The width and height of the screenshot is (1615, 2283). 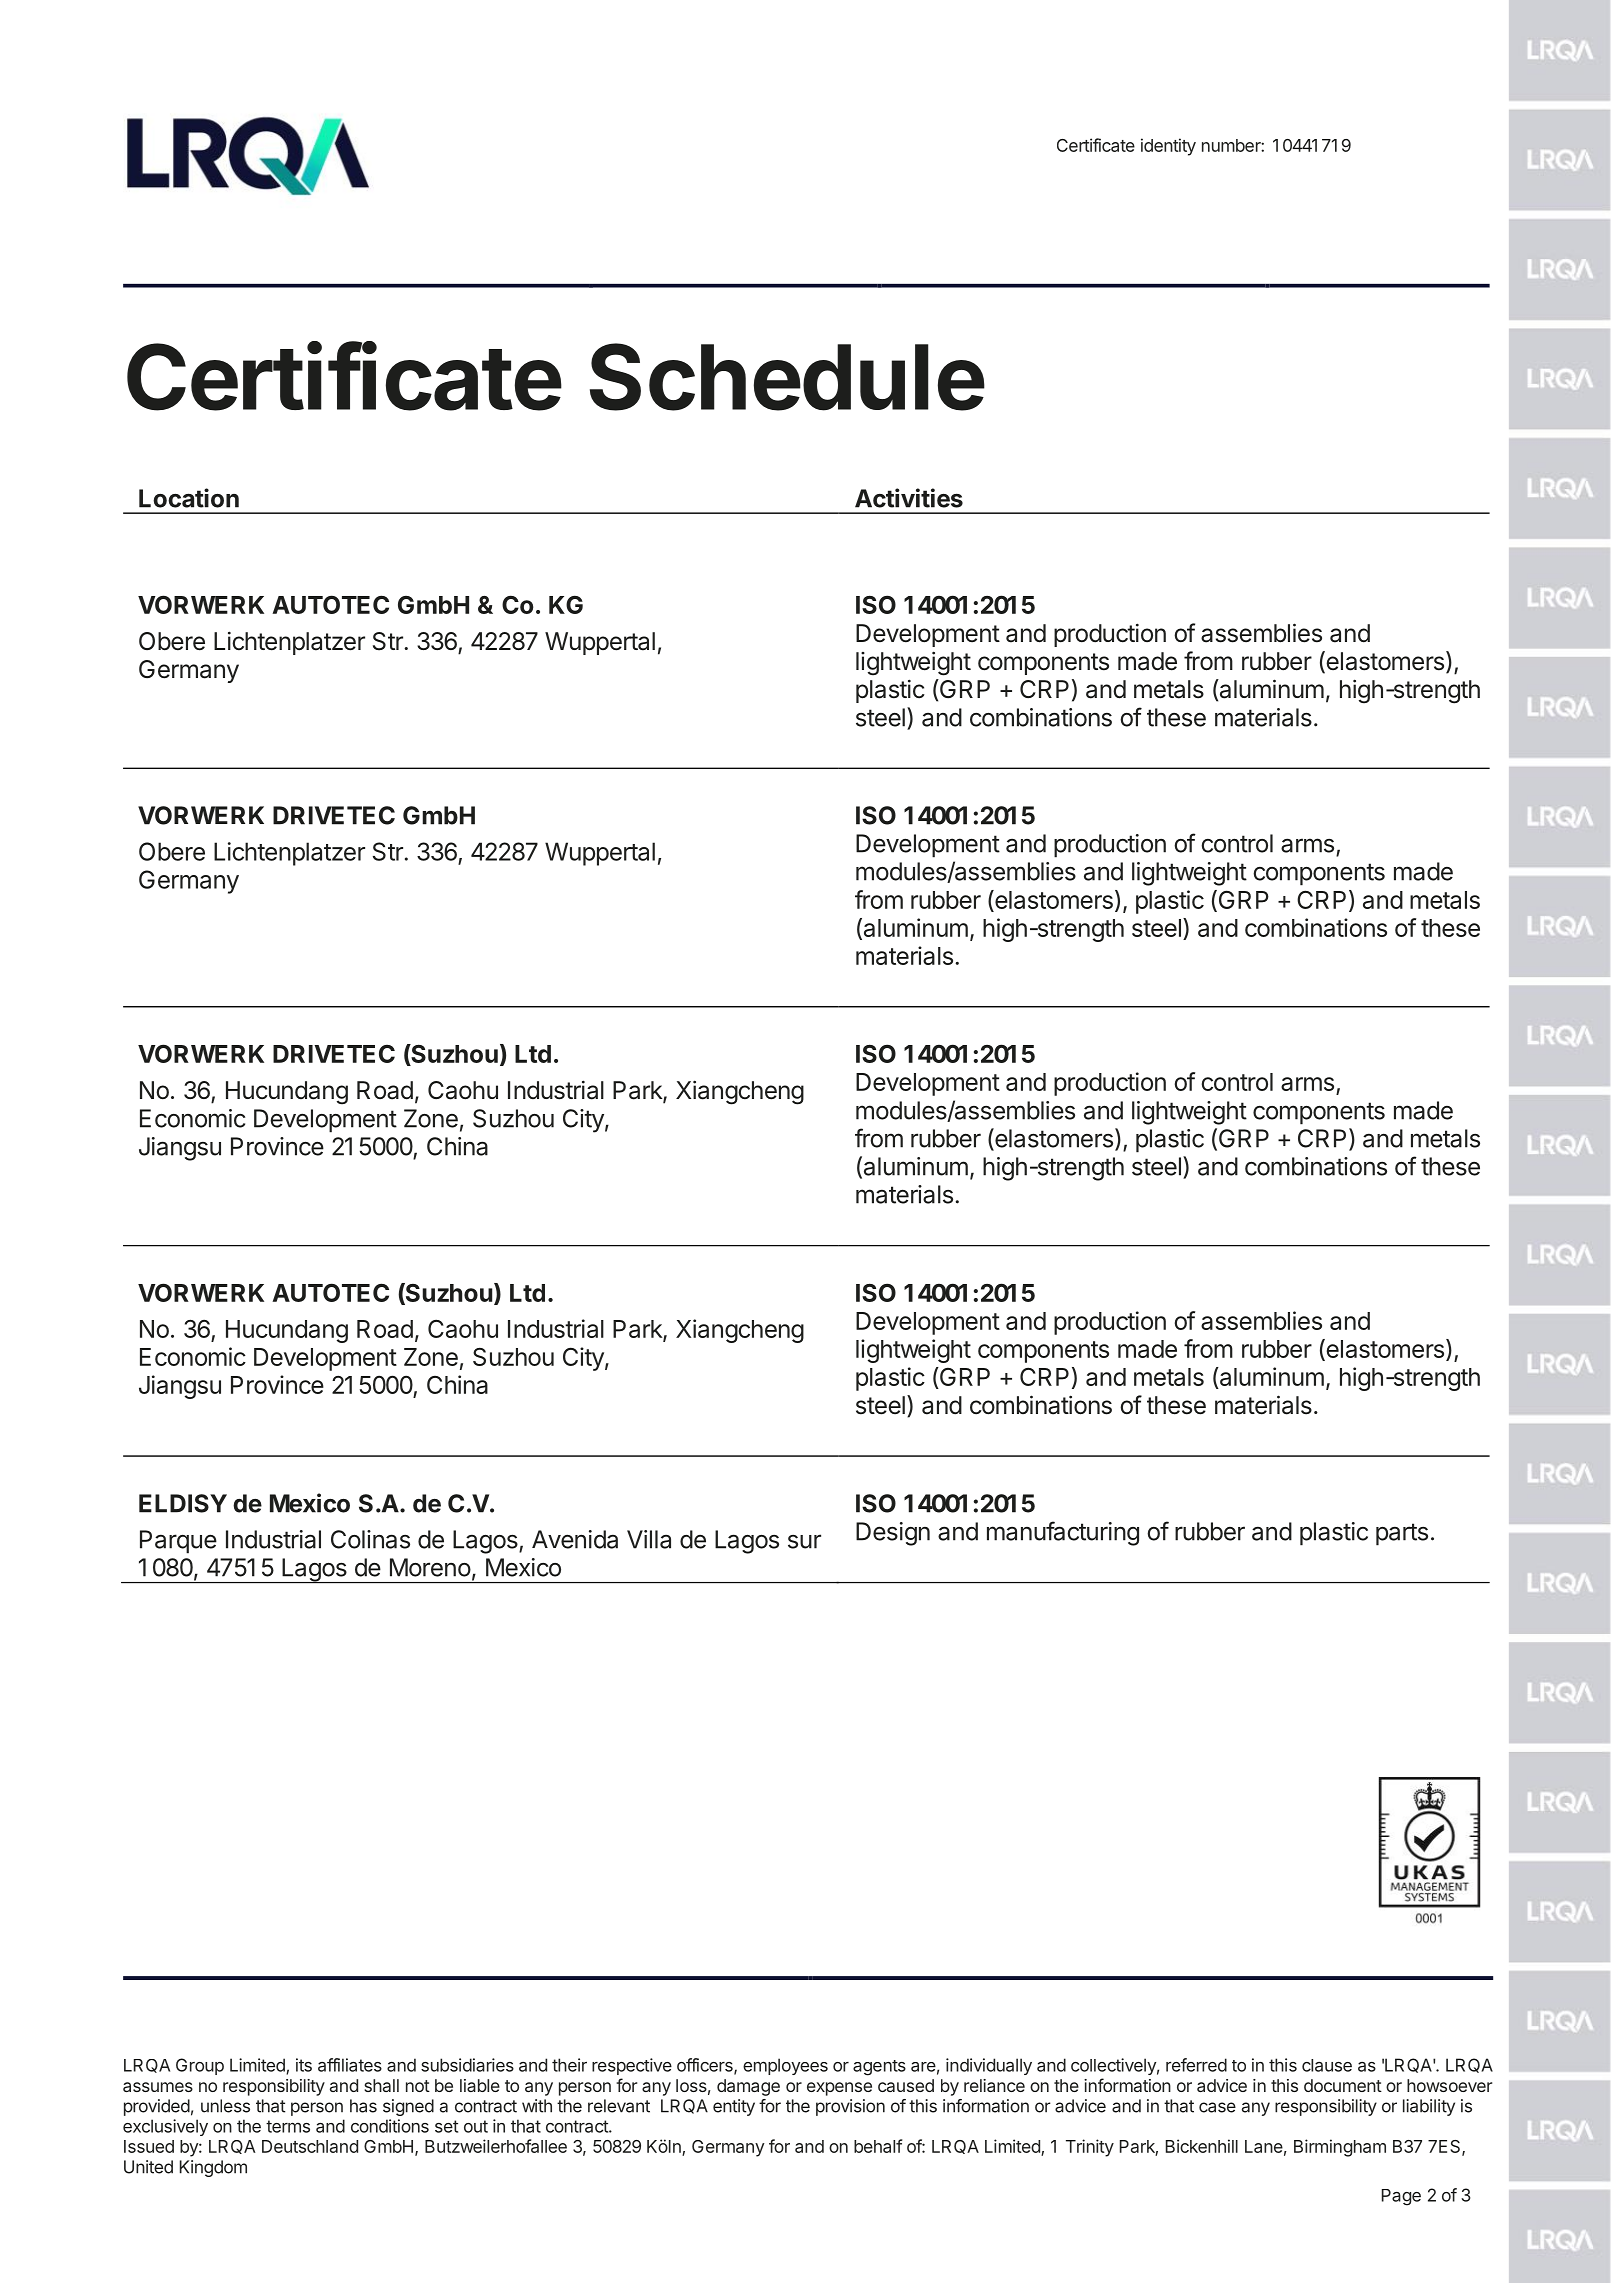 What do you see at coordinates (1196, 2065) in the screenshot?
I see `referred` at bounding box center [1196, 2065].
